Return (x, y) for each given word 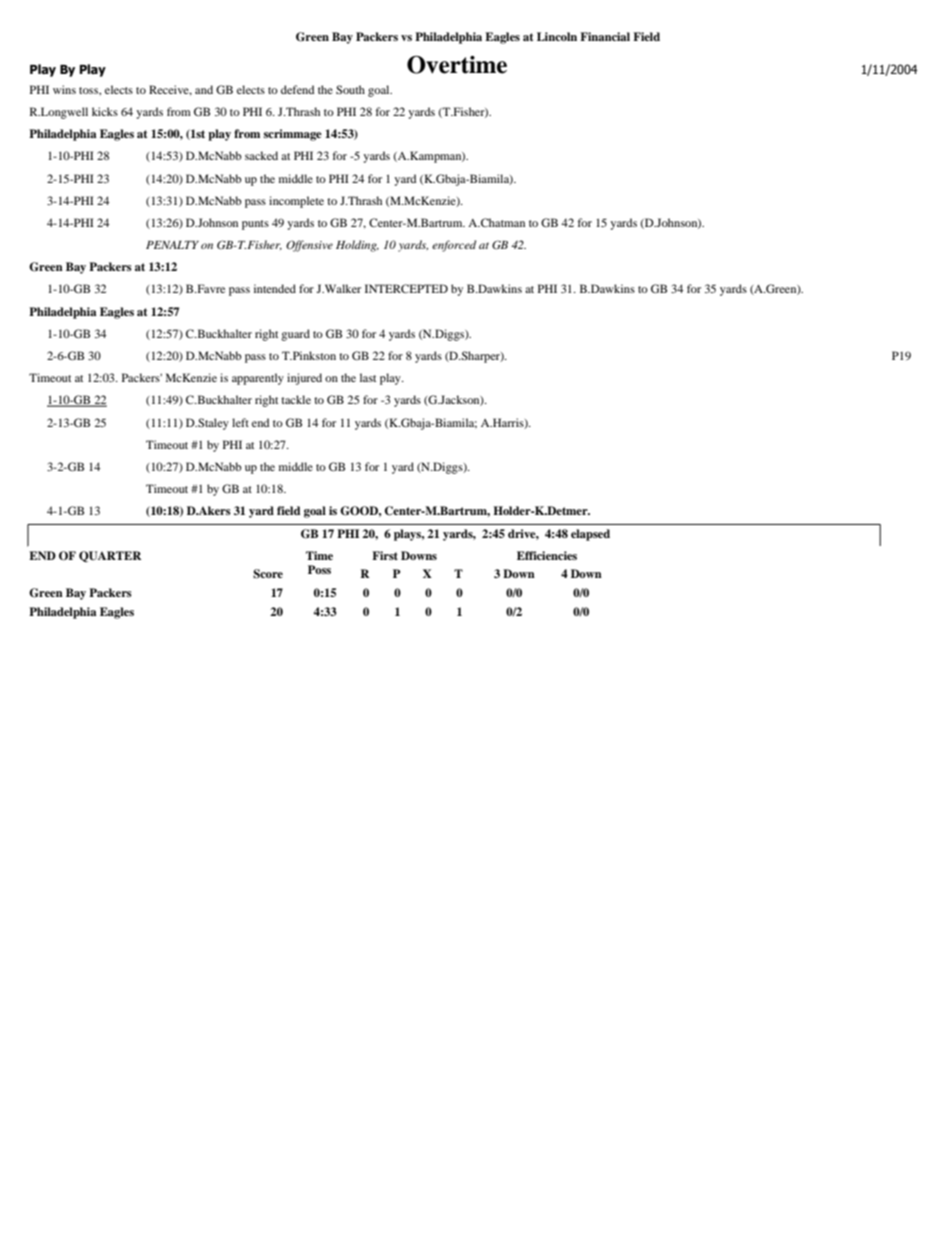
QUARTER (110, 556)
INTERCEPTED (406, 288)
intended (275, 288)
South (350, 89)
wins (64, 89)
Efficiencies (547, 555)
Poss (319, 569)
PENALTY (172, 245)
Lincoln (557, 36)
